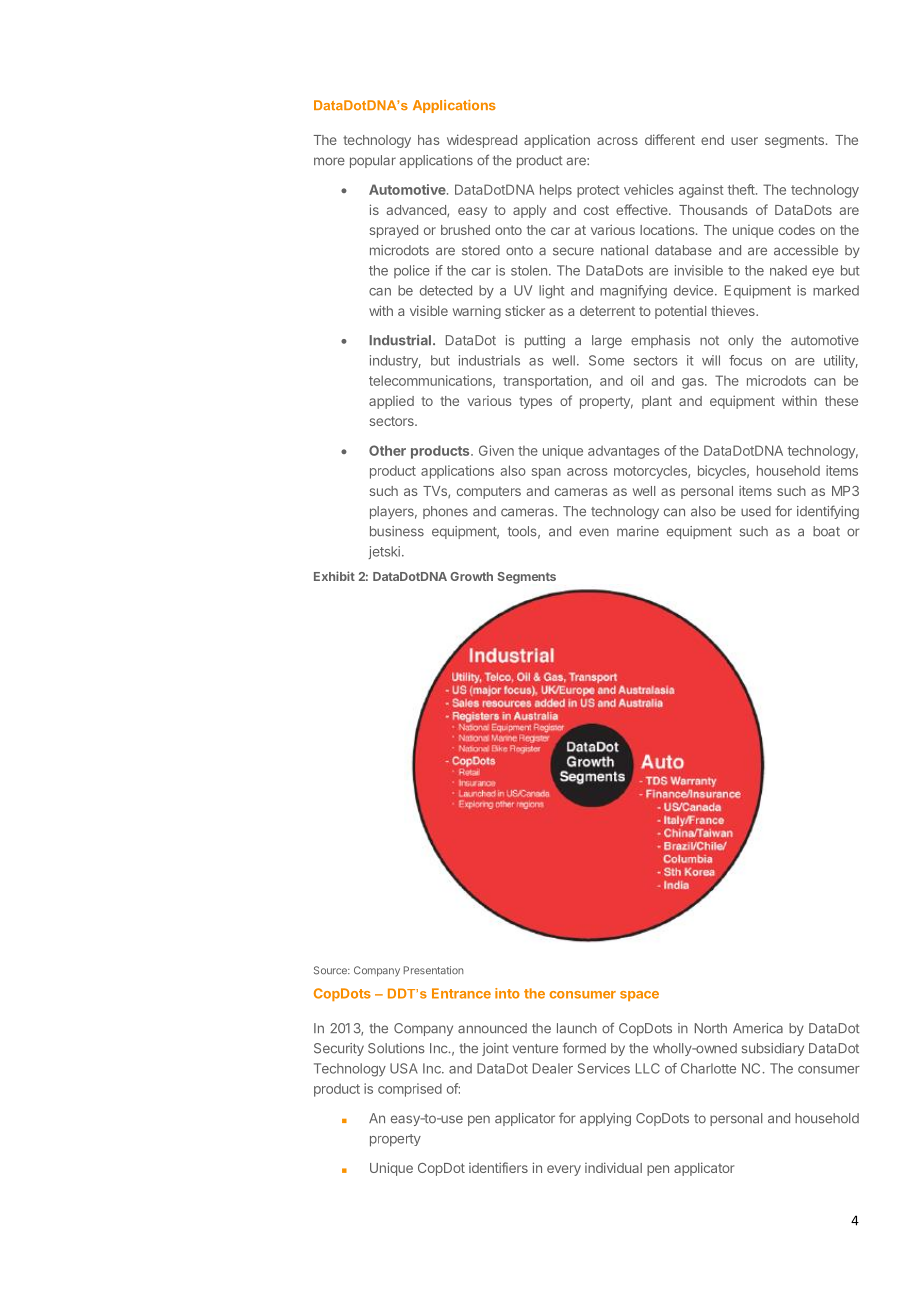 The width and height of the page is (924, 1307). Describe the element at coordinates (826, 531) in the page. I see `boat` at that location.
